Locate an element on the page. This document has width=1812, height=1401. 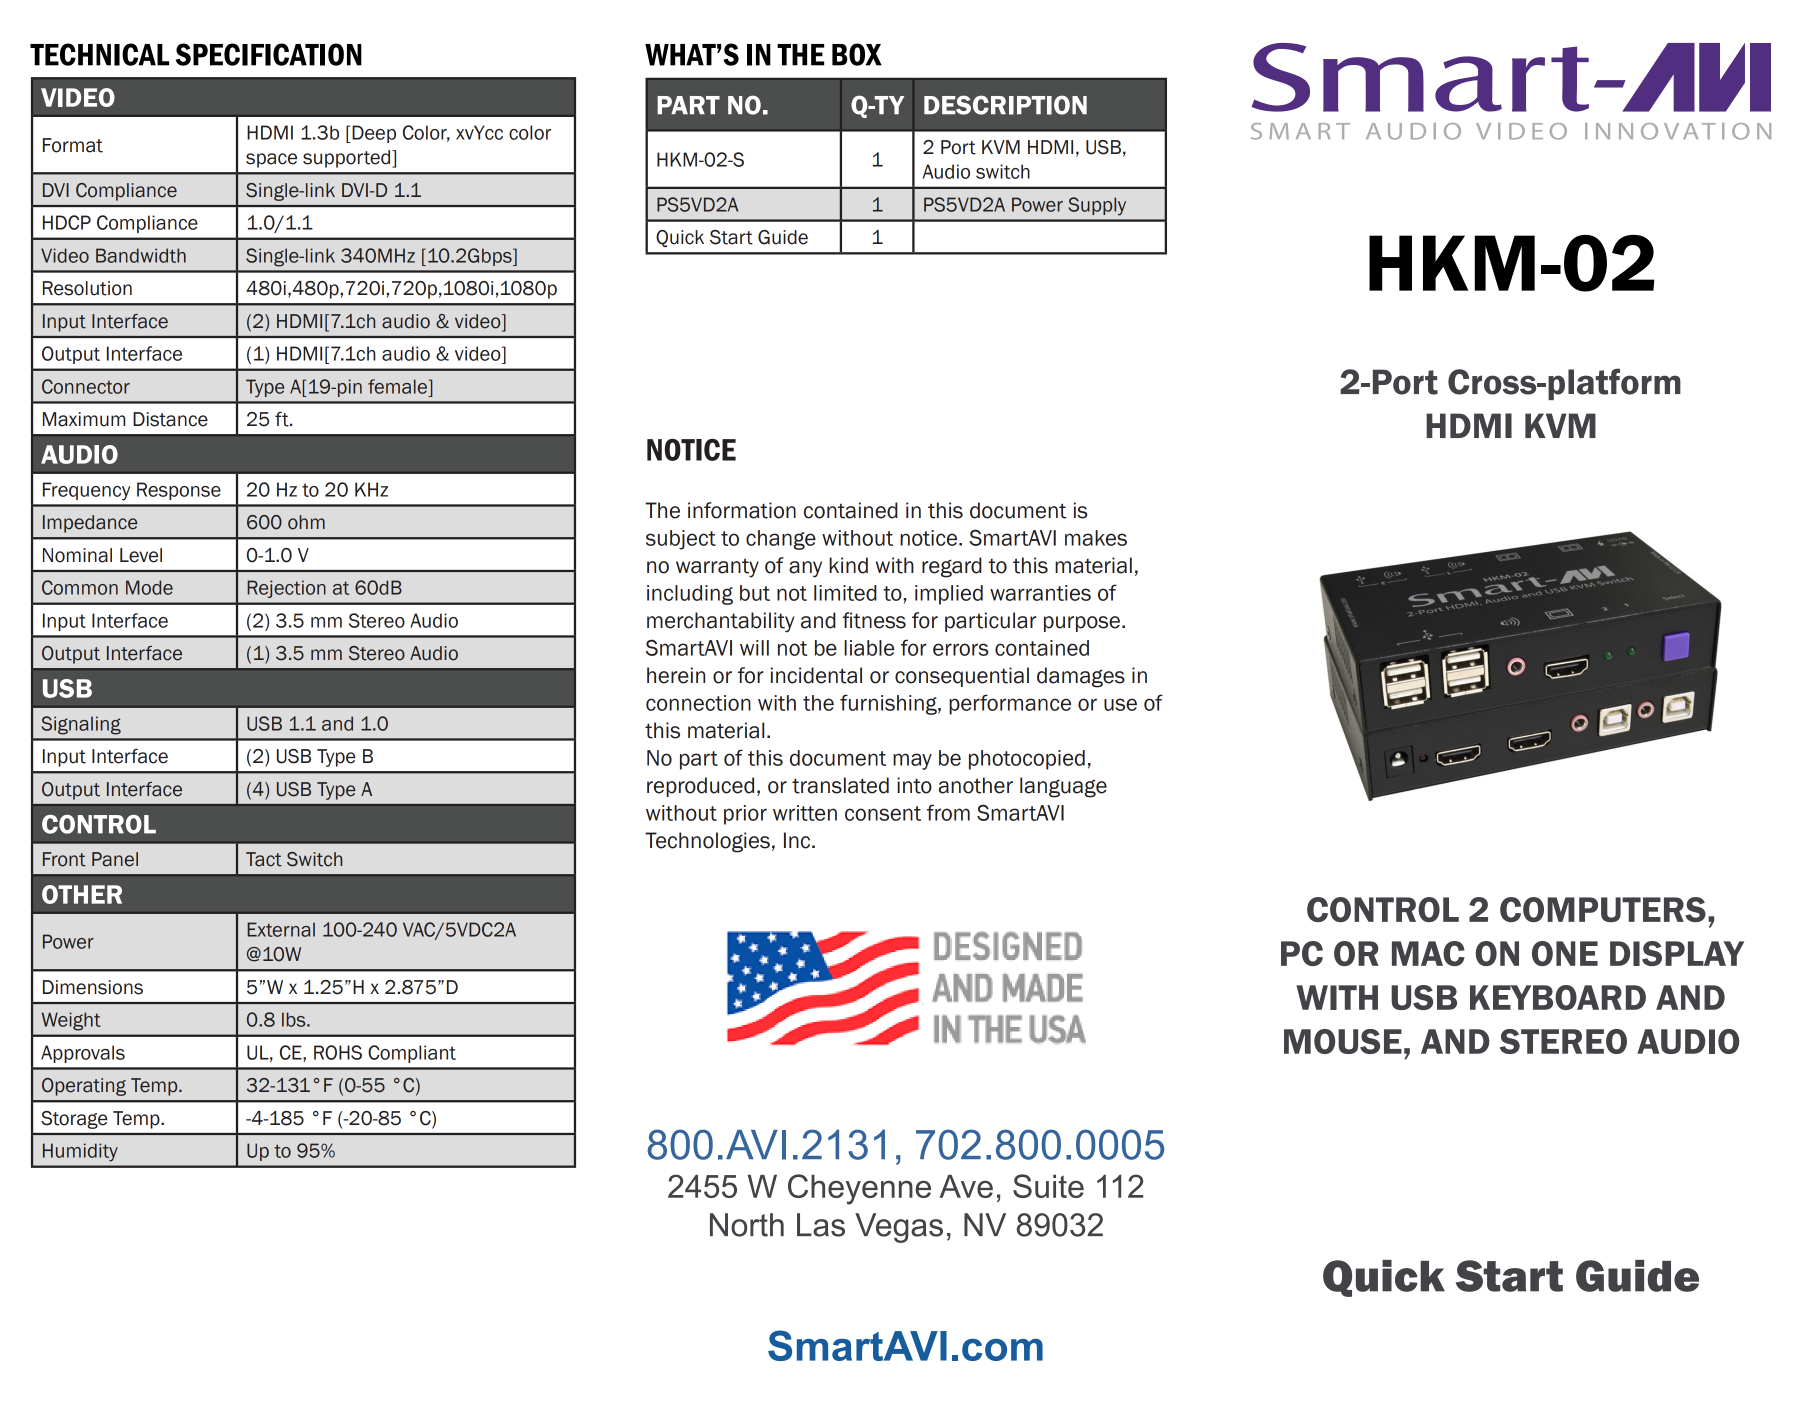
Technologies is located at coordinates (707, 842).
